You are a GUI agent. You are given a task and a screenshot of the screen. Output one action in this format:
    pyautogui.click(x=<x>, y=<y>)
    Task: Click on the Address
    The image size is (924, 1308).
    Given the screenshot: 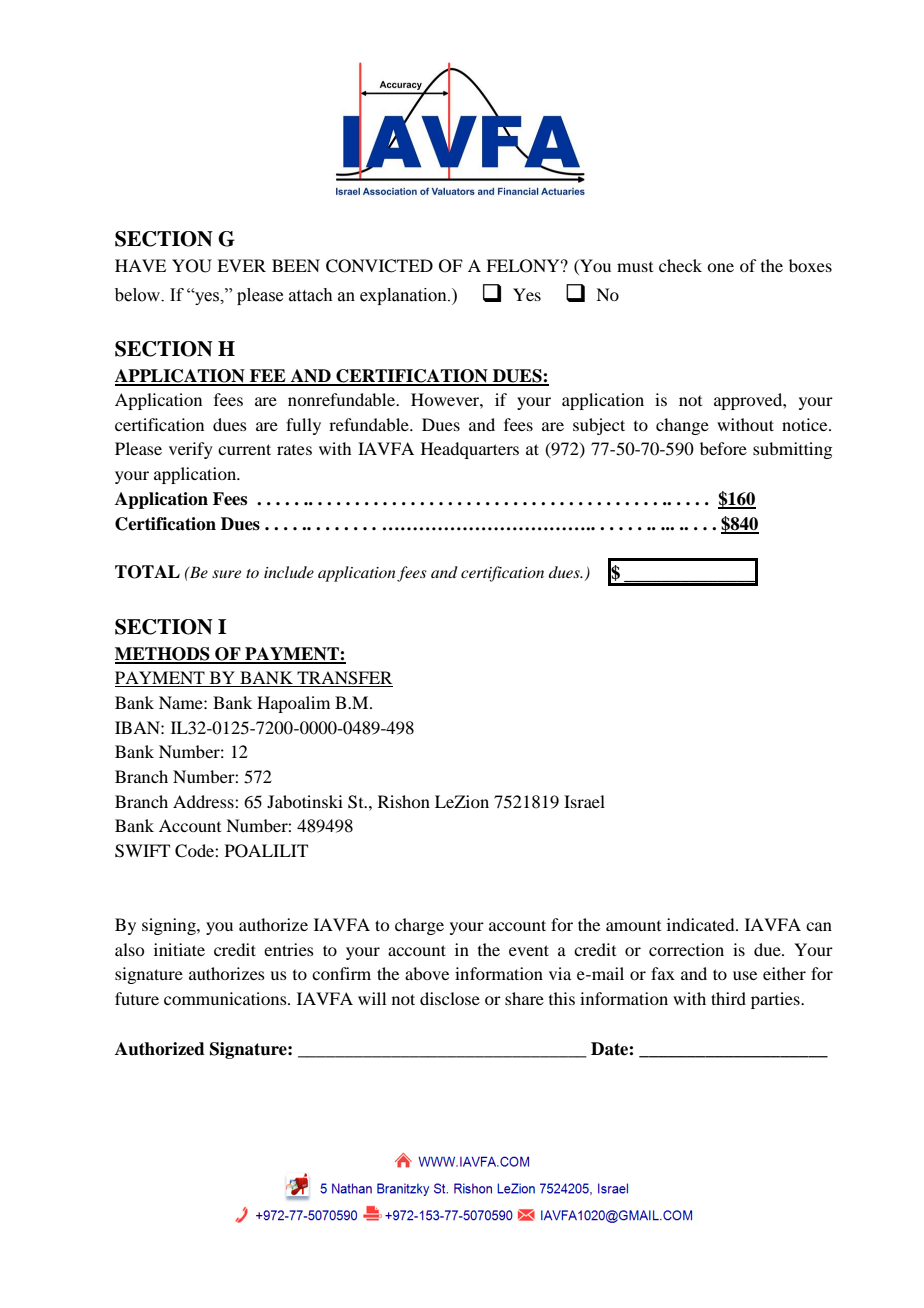 What is the action you would take?
    pyautogui.click(x=204, y=801)
